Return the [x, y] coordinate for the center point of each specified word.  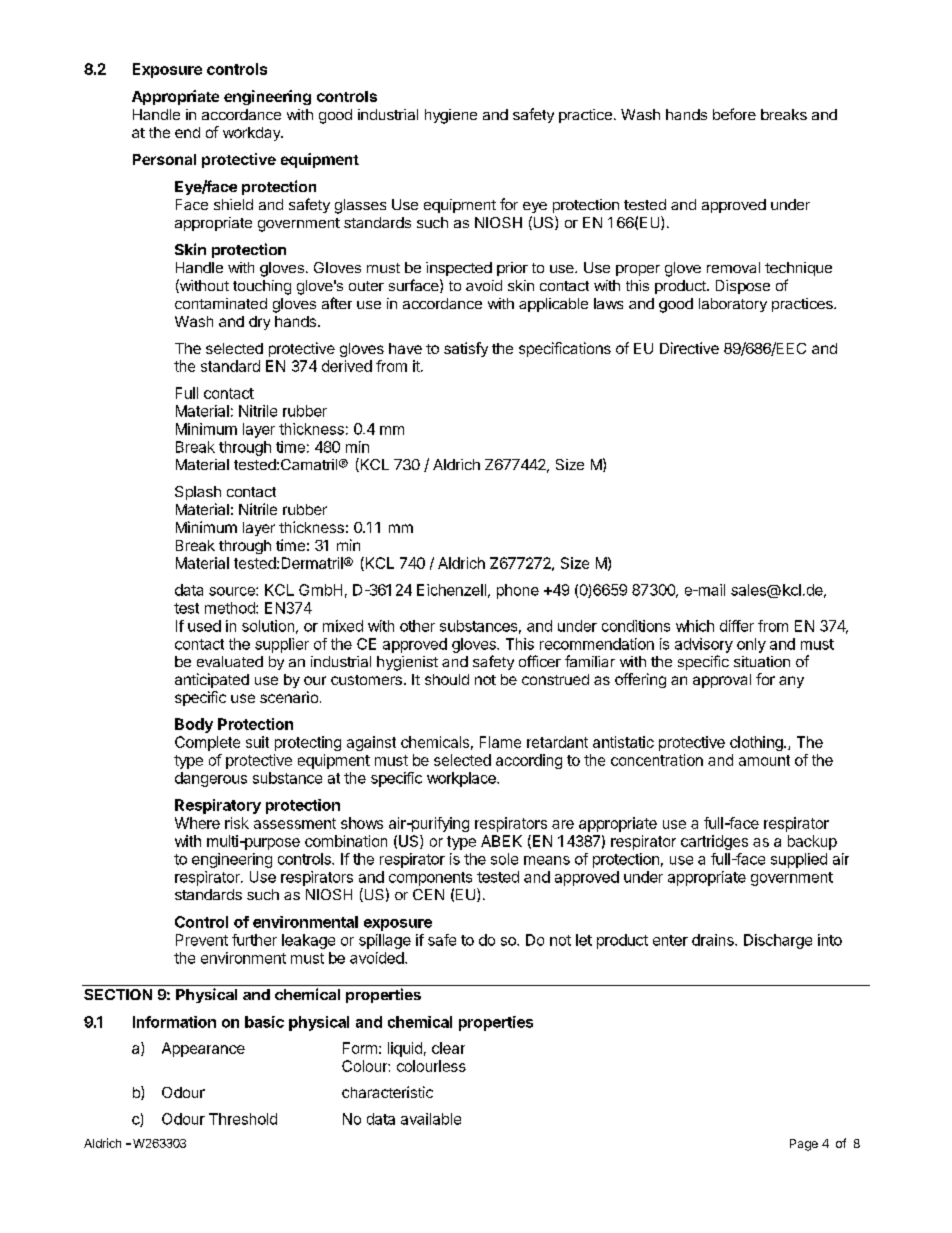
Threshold [243, 1119]
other [417, 626]
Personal [164, 159]
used [204, 626]
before [734, 114]
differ [737, 626]
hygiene [451, 116]
